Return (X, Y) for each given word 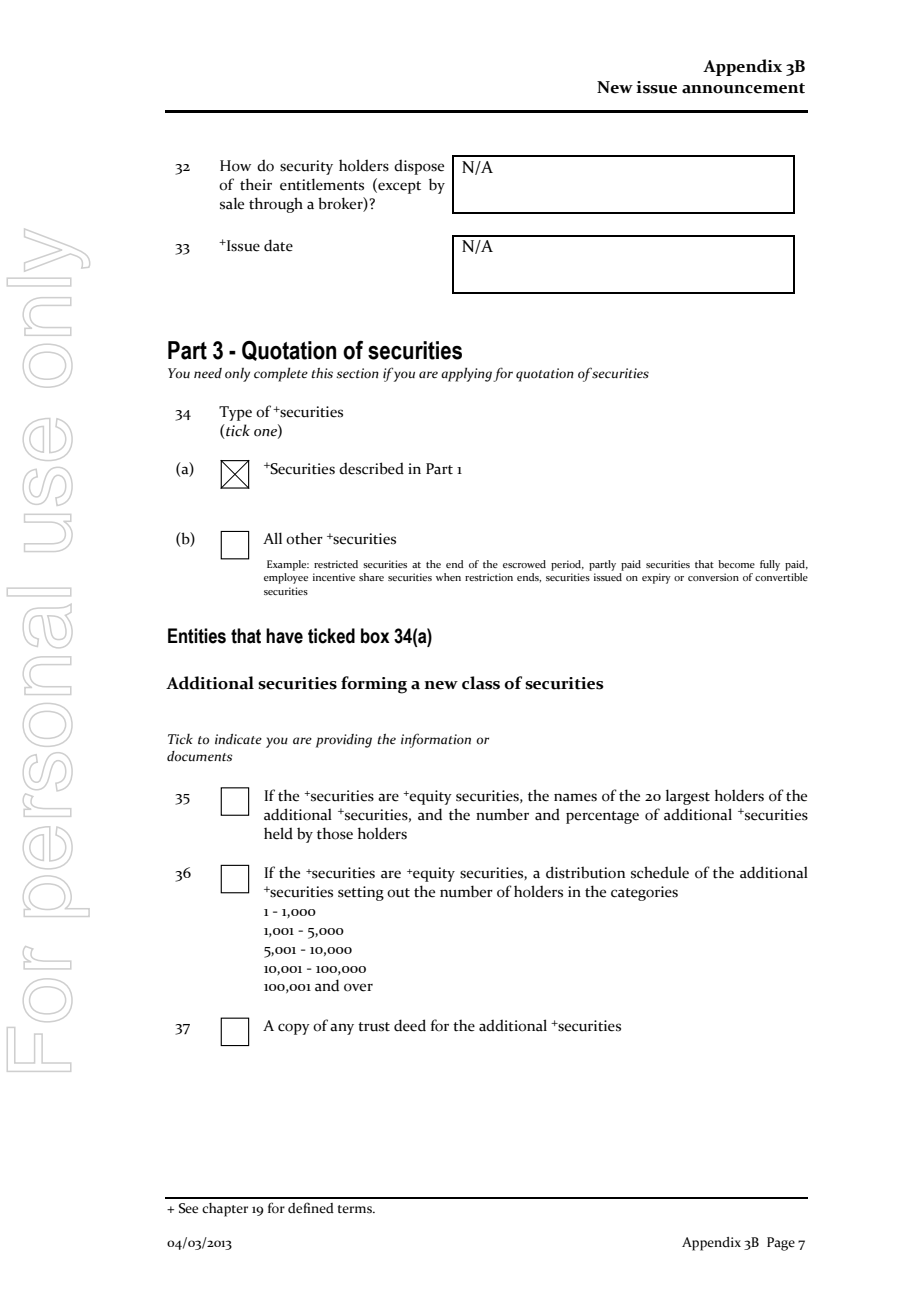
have (284, 636)
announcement (743, 88)
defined (311, 1208)
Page (781, 1244)
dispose (419, 167)
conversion (713, 577)
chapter (225, 1210)
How (235, 166)
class (481, 683)
